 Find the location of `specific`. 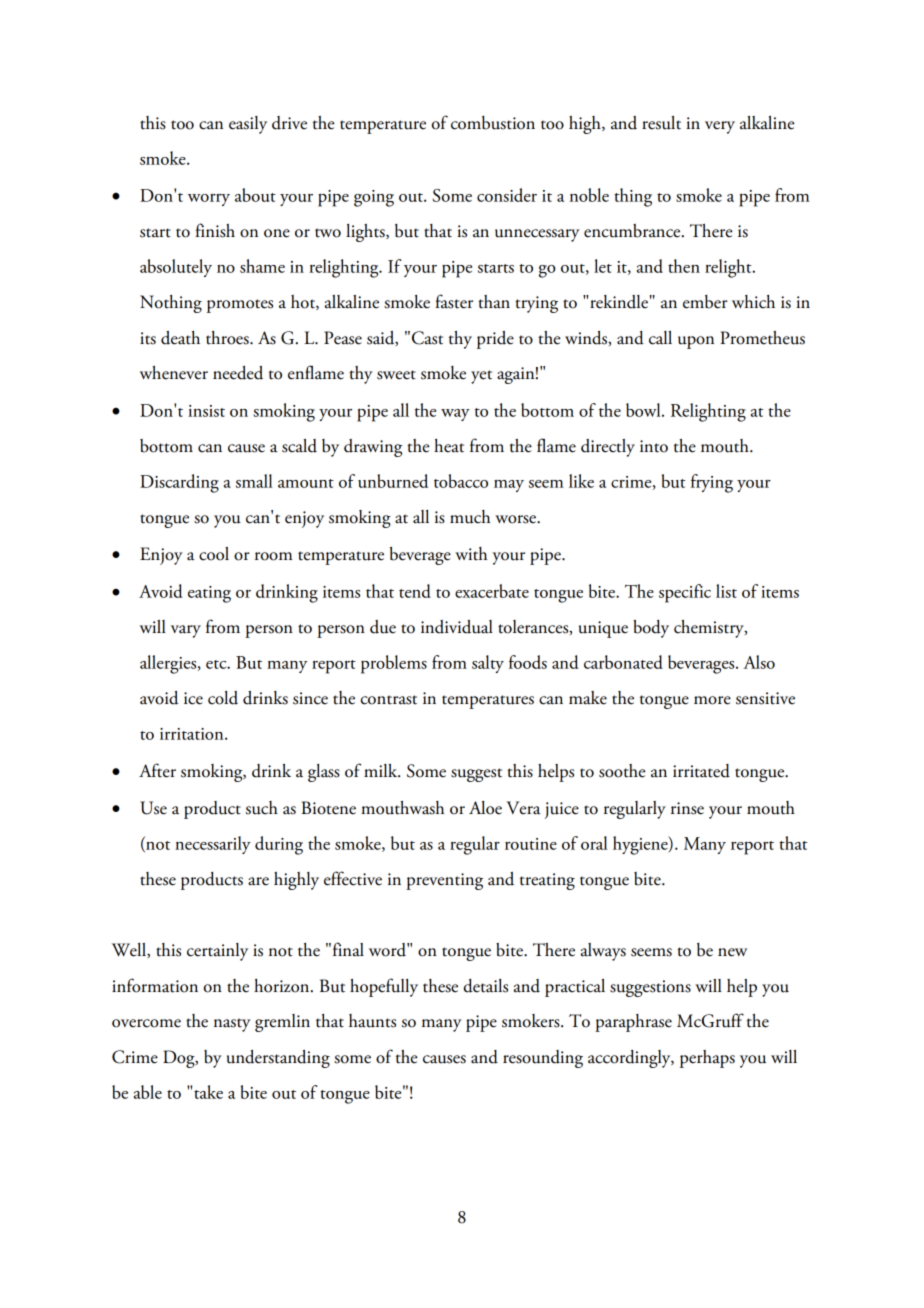

specific is located at coordinates (685, 593).
